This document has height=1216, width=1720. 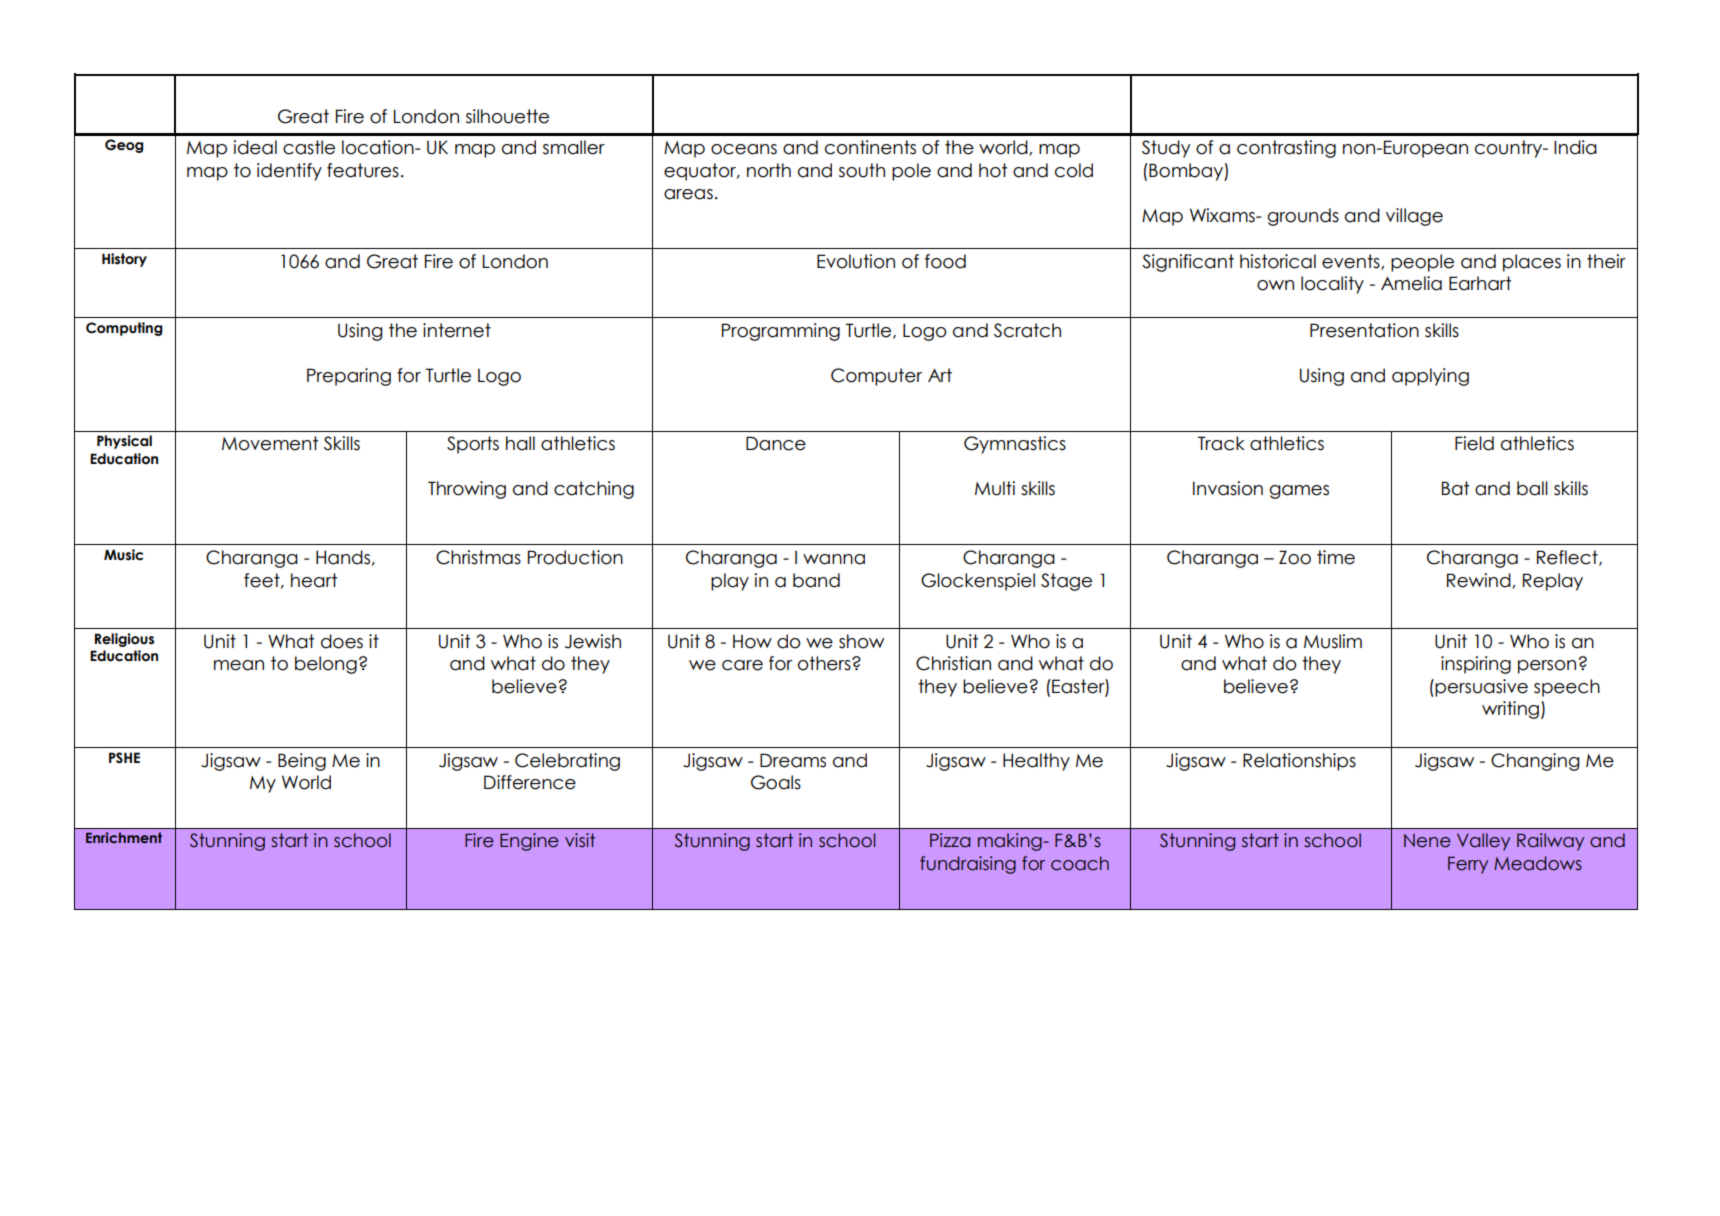 What do you see at coordinates (124, 837) in the document?
I see `Enrichment` at bounding box center [124, 837].
